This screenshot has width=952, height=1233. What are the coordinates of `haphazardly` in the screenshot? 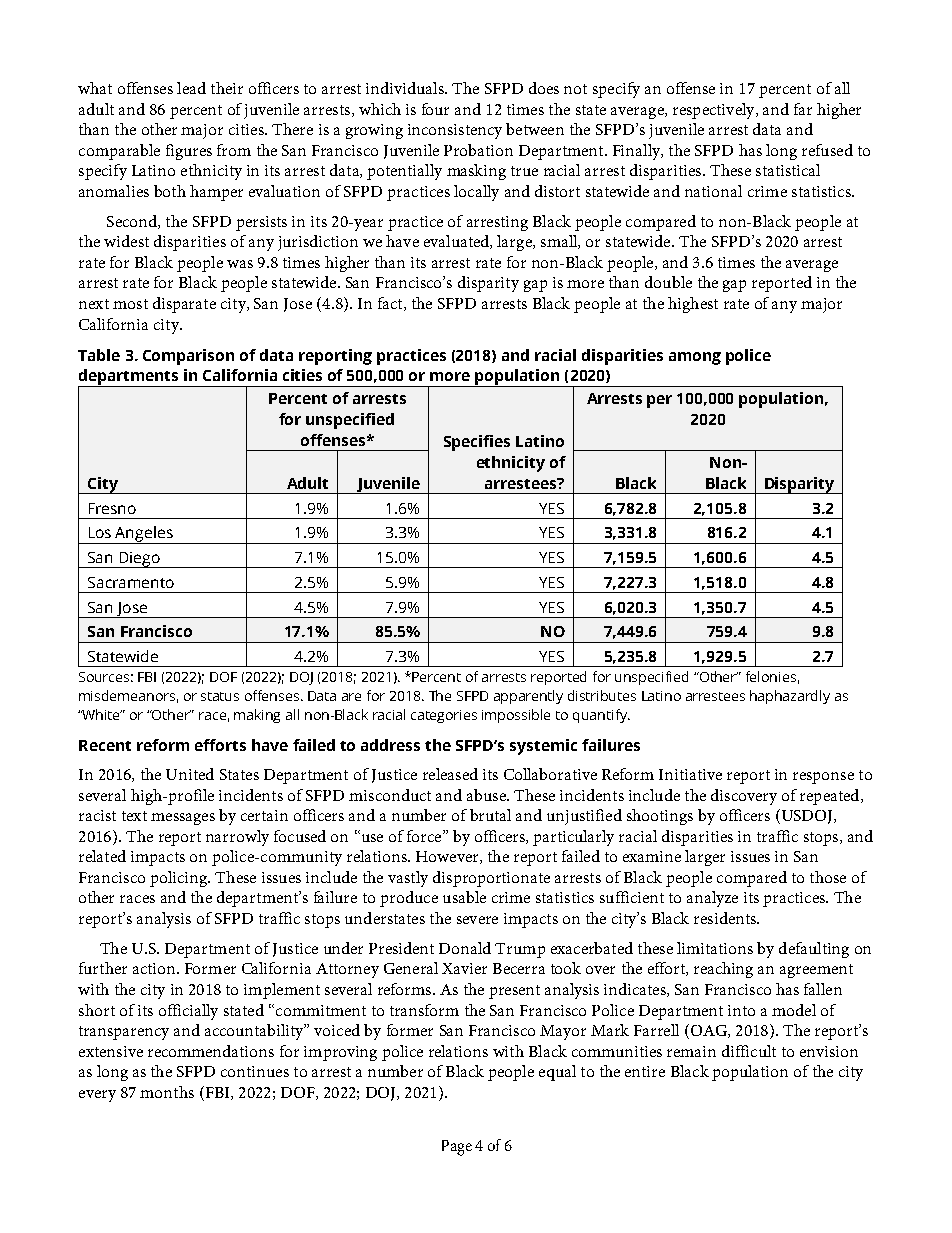 It's located at (790, 697).
